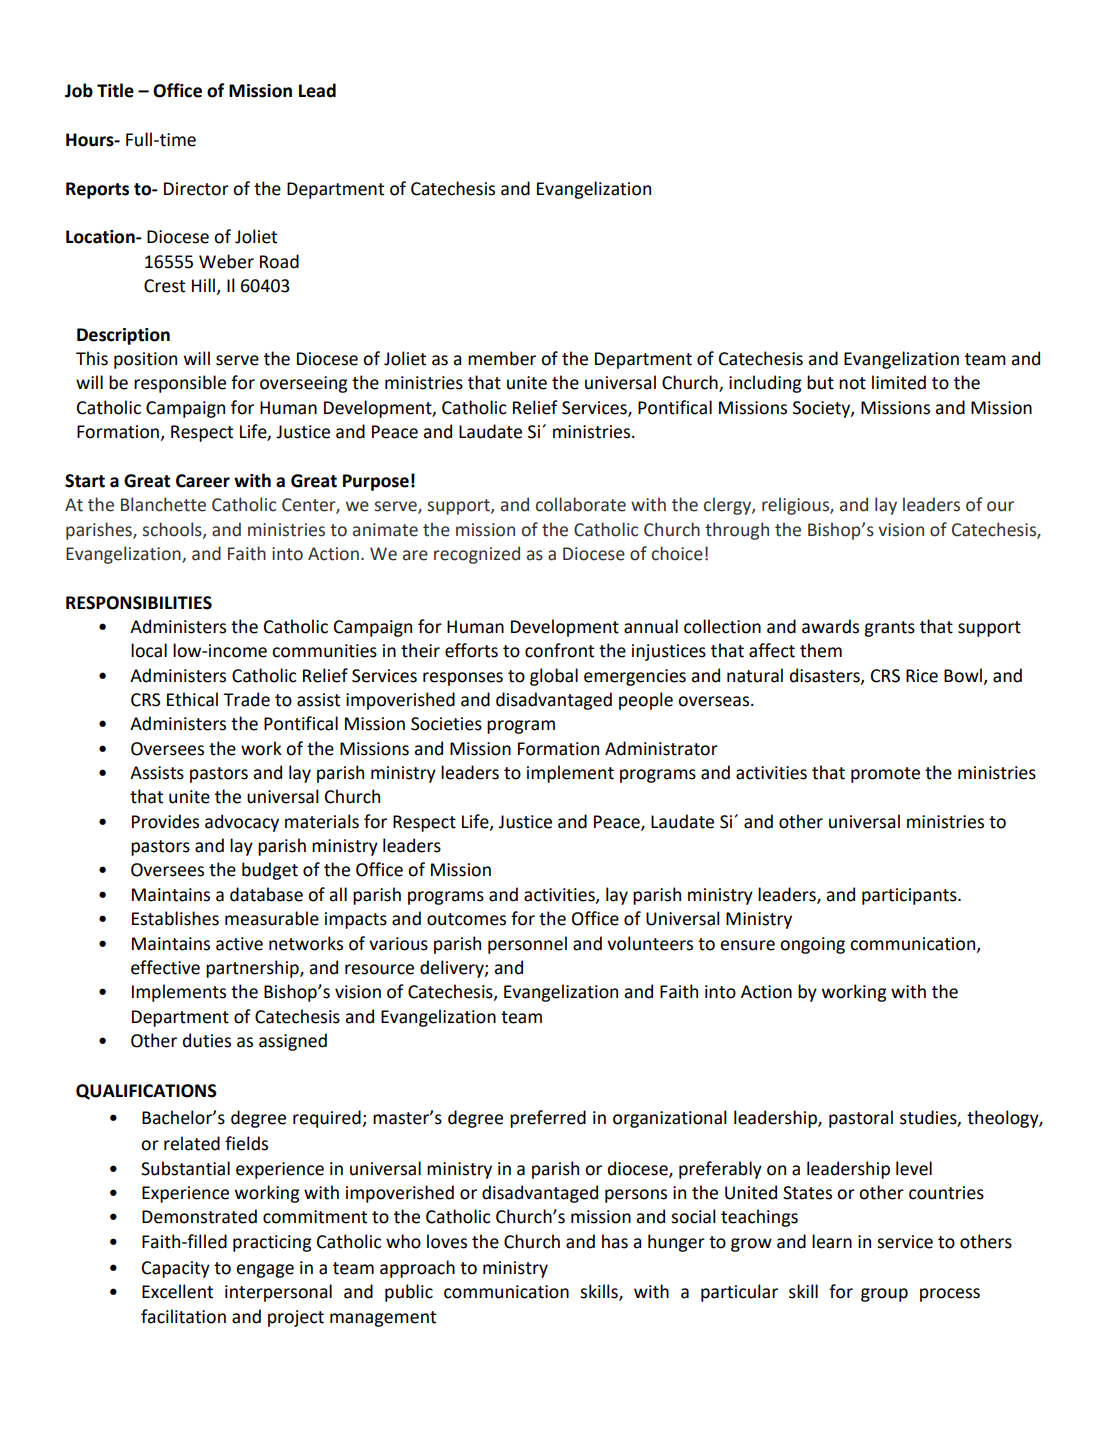 The image size is (1109, 1436). Describe the element at coordinates (852, 383) in the screenshot. I see `not` at that location.
